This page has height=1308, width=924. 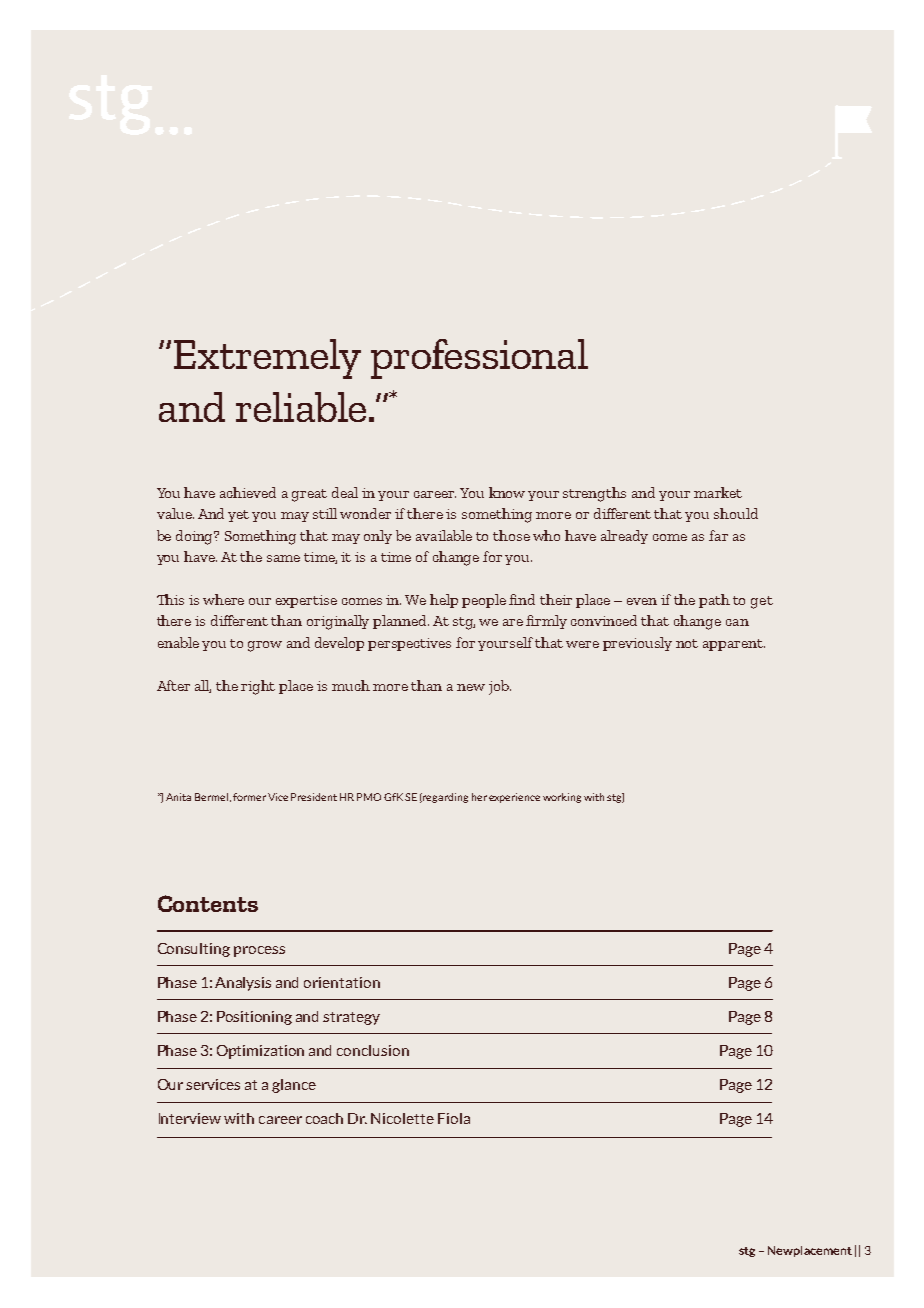 I want to click on working, so click(x=562, y=798).
